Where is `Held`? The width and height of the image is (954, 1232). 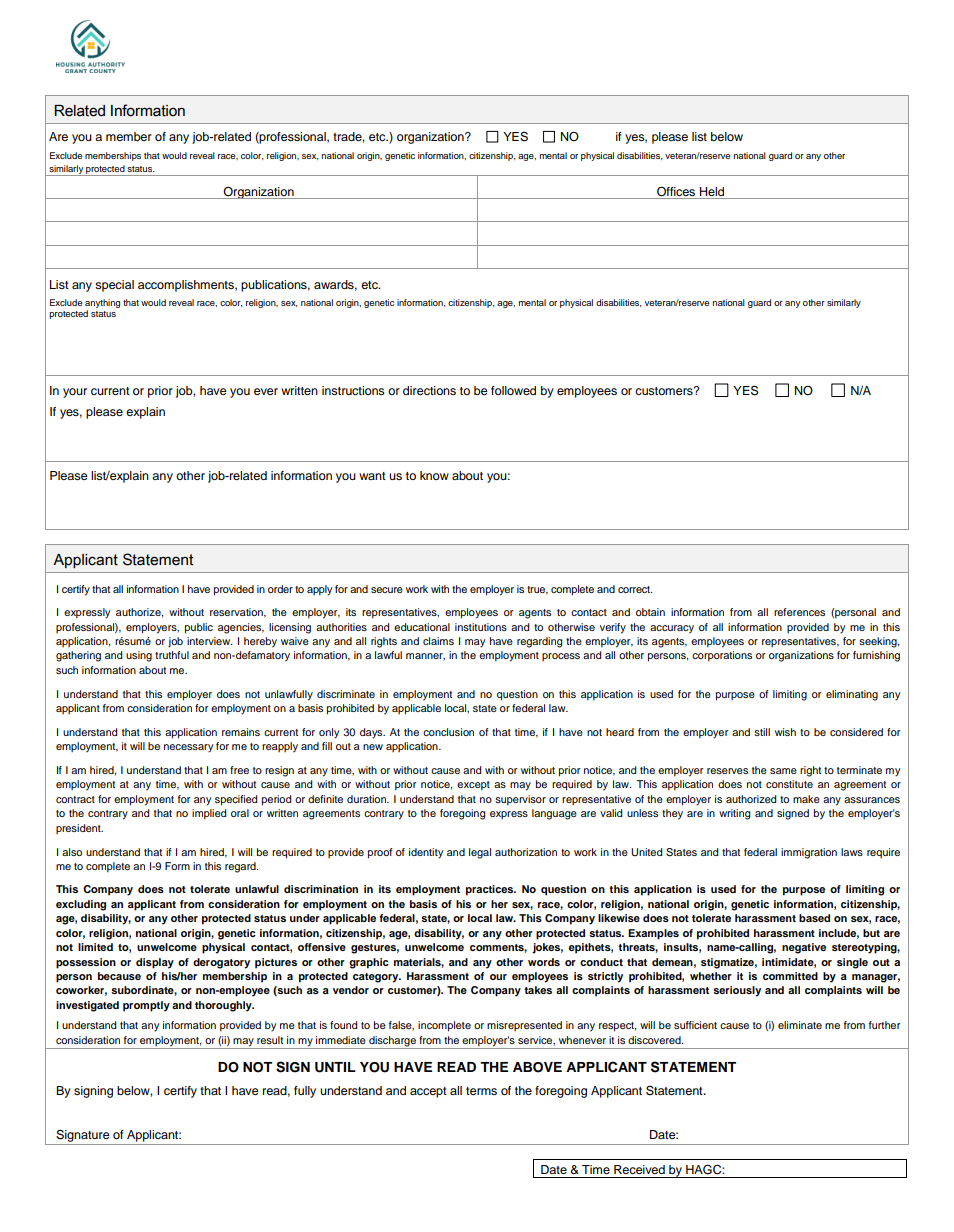 Held is located at coordinates (712, 191).
